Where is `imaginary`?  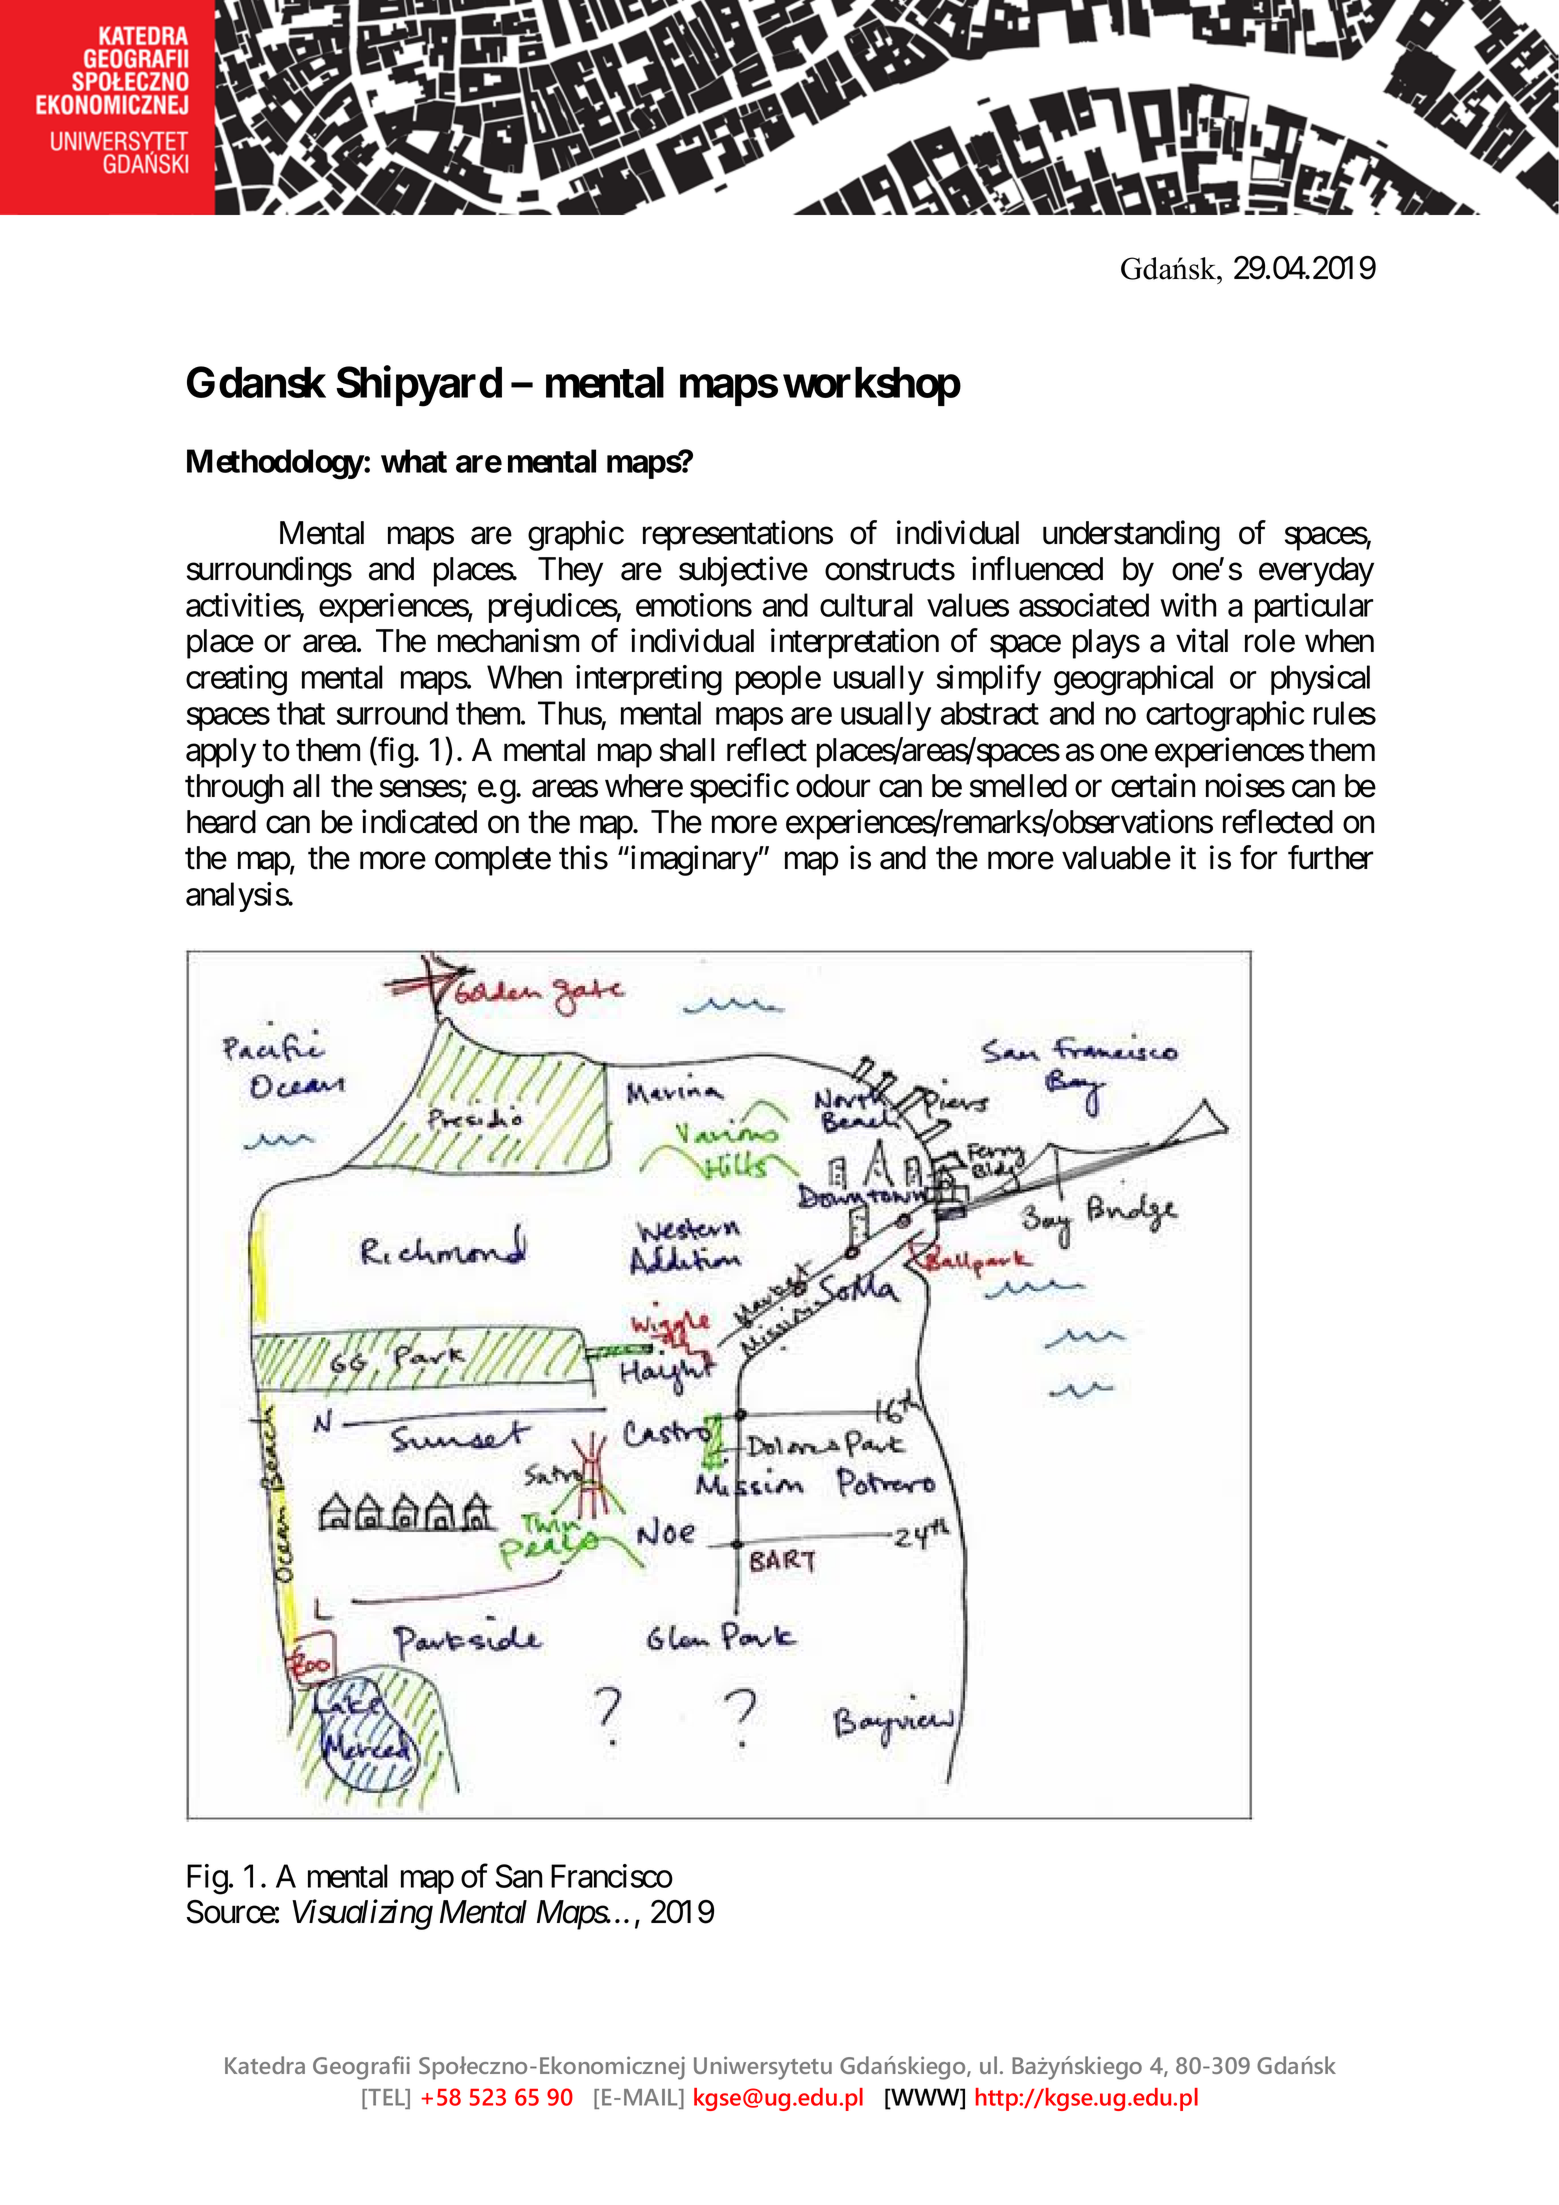 imaginary is located at coordinates (693, 860).
